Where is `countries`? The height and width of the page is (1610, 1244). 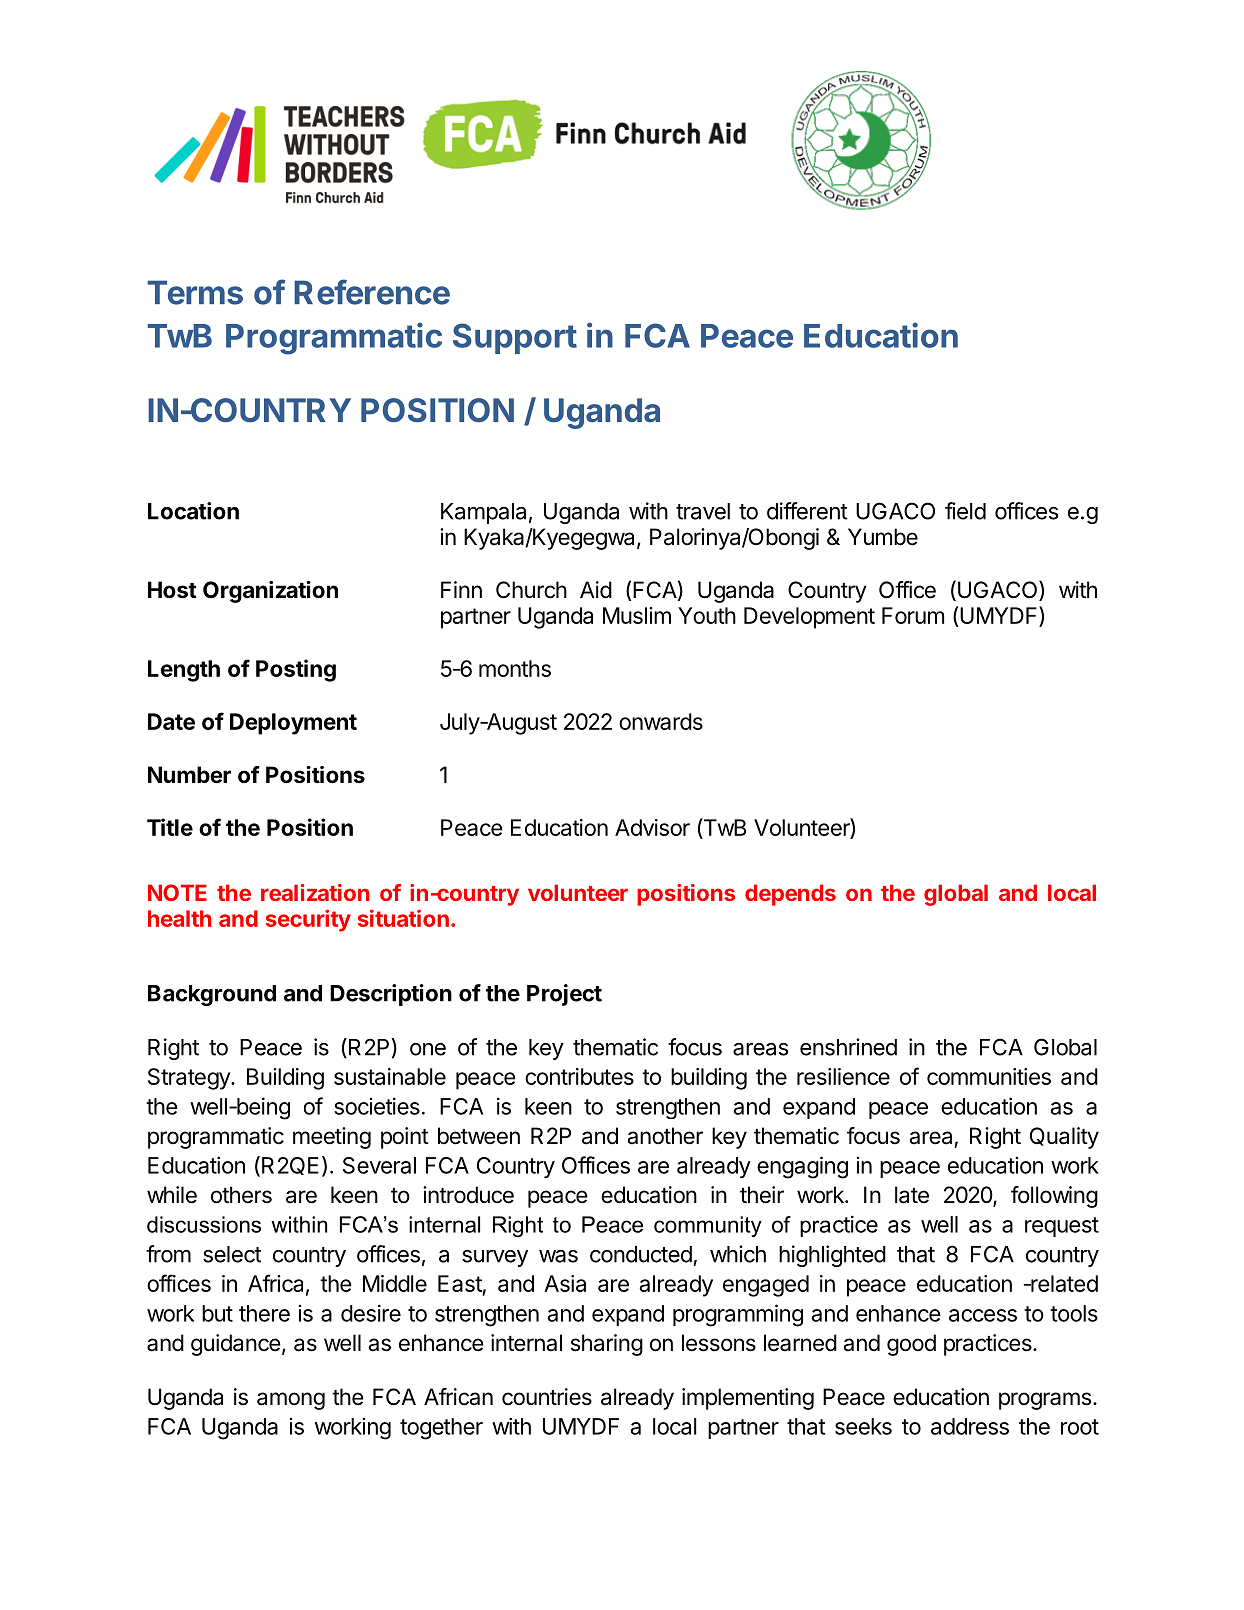 countries is located at coordinates (547, 1397).
